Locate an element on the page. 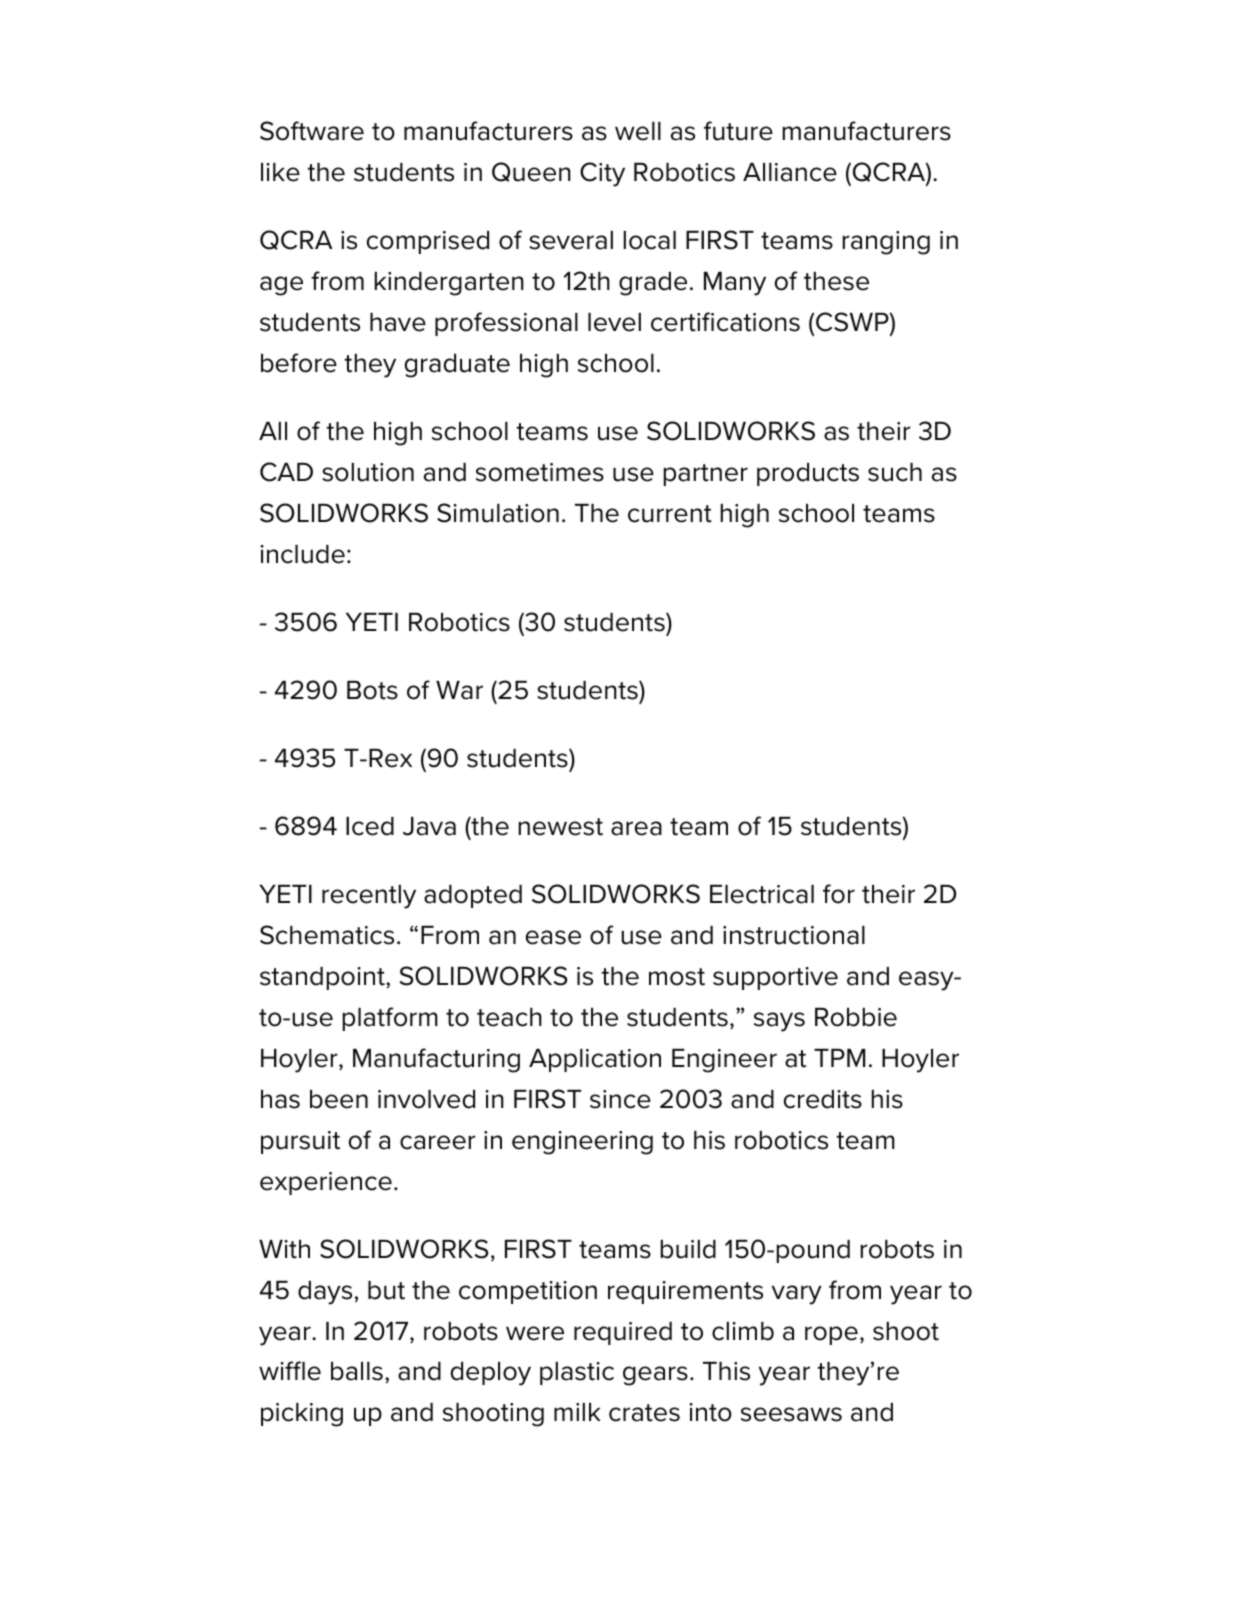 This page has width=1236, height=1599. Electrical is located at coordinates (762, 894).
